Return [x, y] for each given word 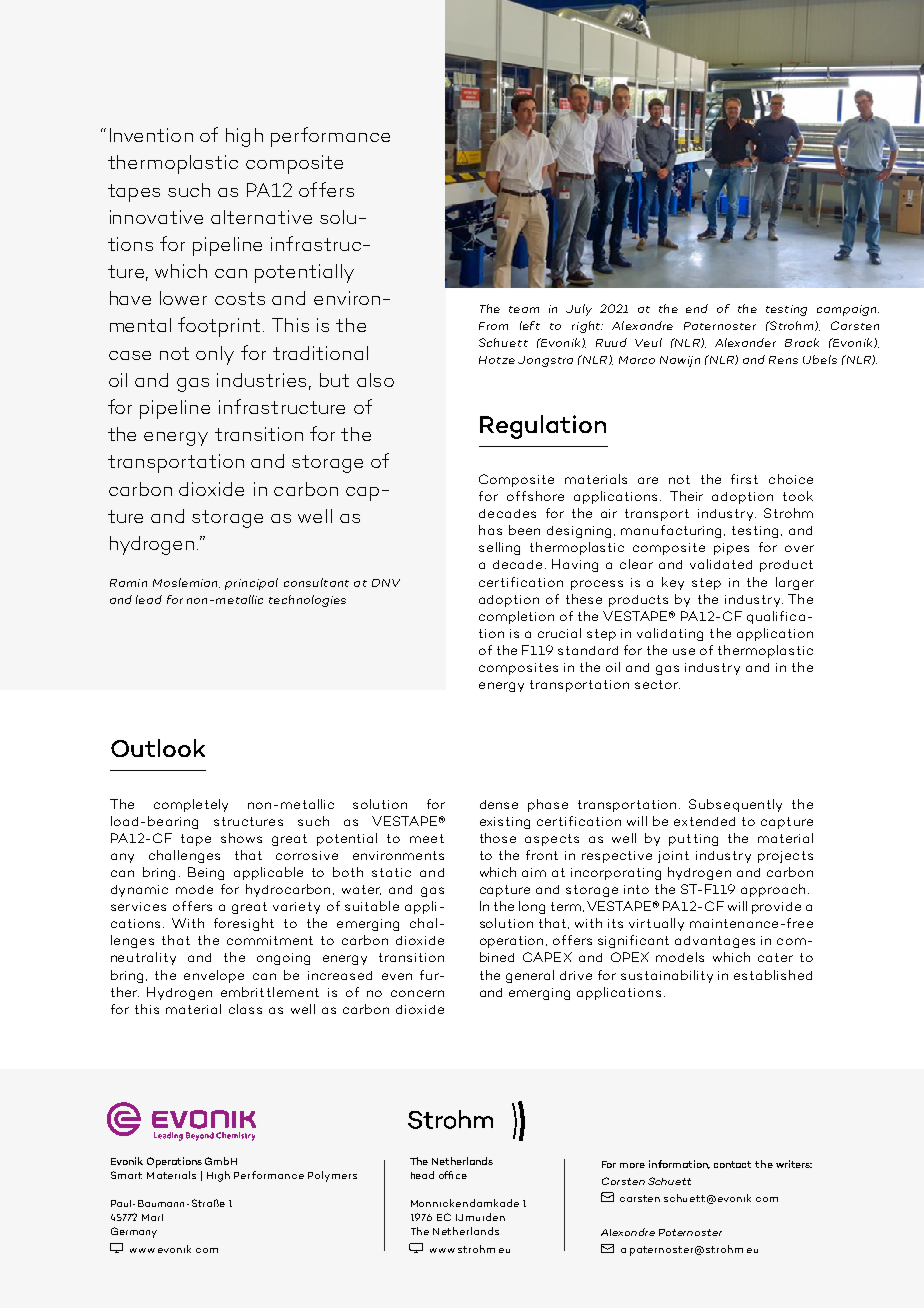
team [524, 309]
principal [251, 584]
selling [499, 548]
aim [534, 872]
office [453, 1175]
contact [732, 1164]
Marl [152, 1217]
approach [773, 890]
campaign [848, 310]
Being [206, 873]
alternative [261, 217]
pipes [731, 549]
